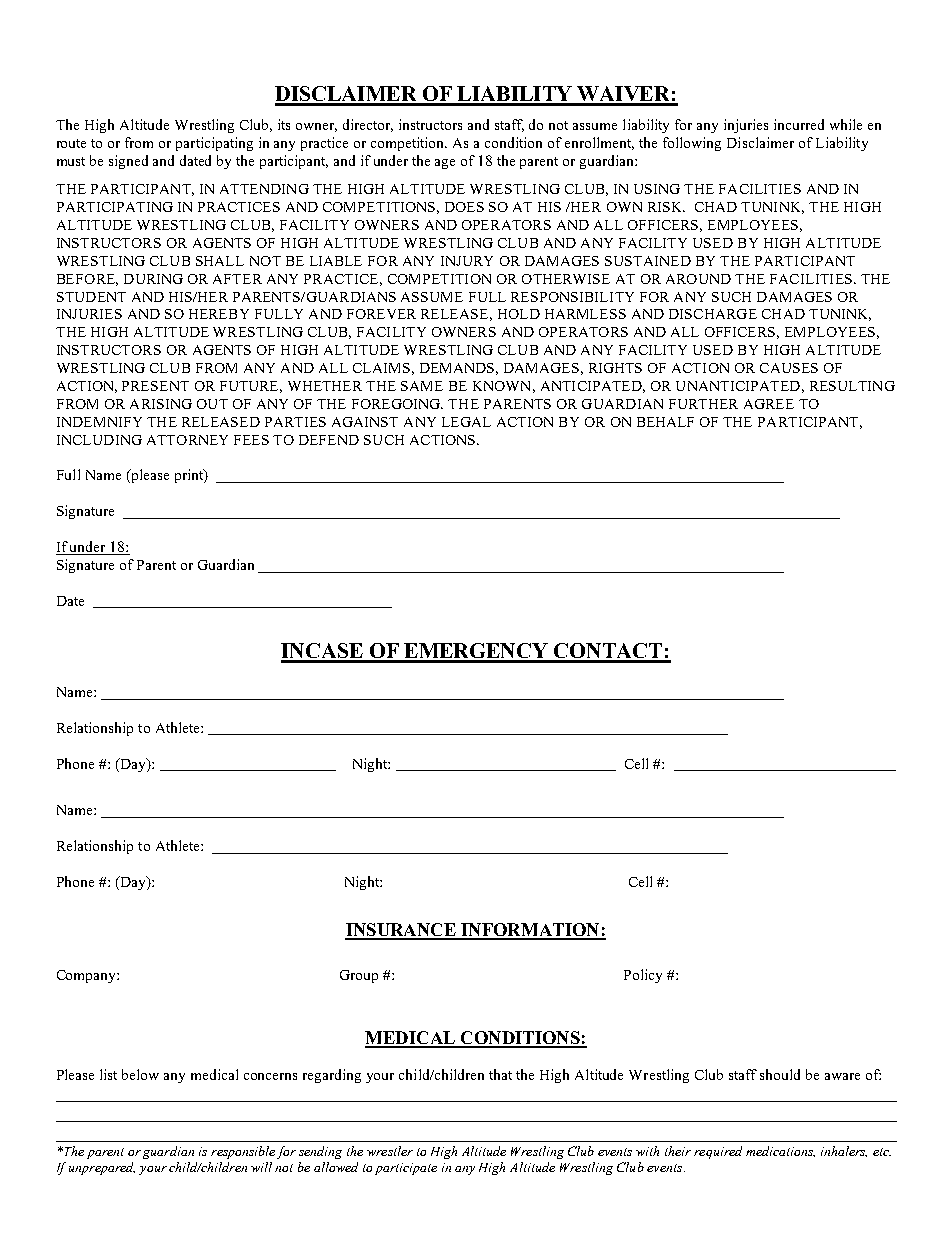 The image size is (952, 1233). I want to click on participate, so click(406, 1169).
